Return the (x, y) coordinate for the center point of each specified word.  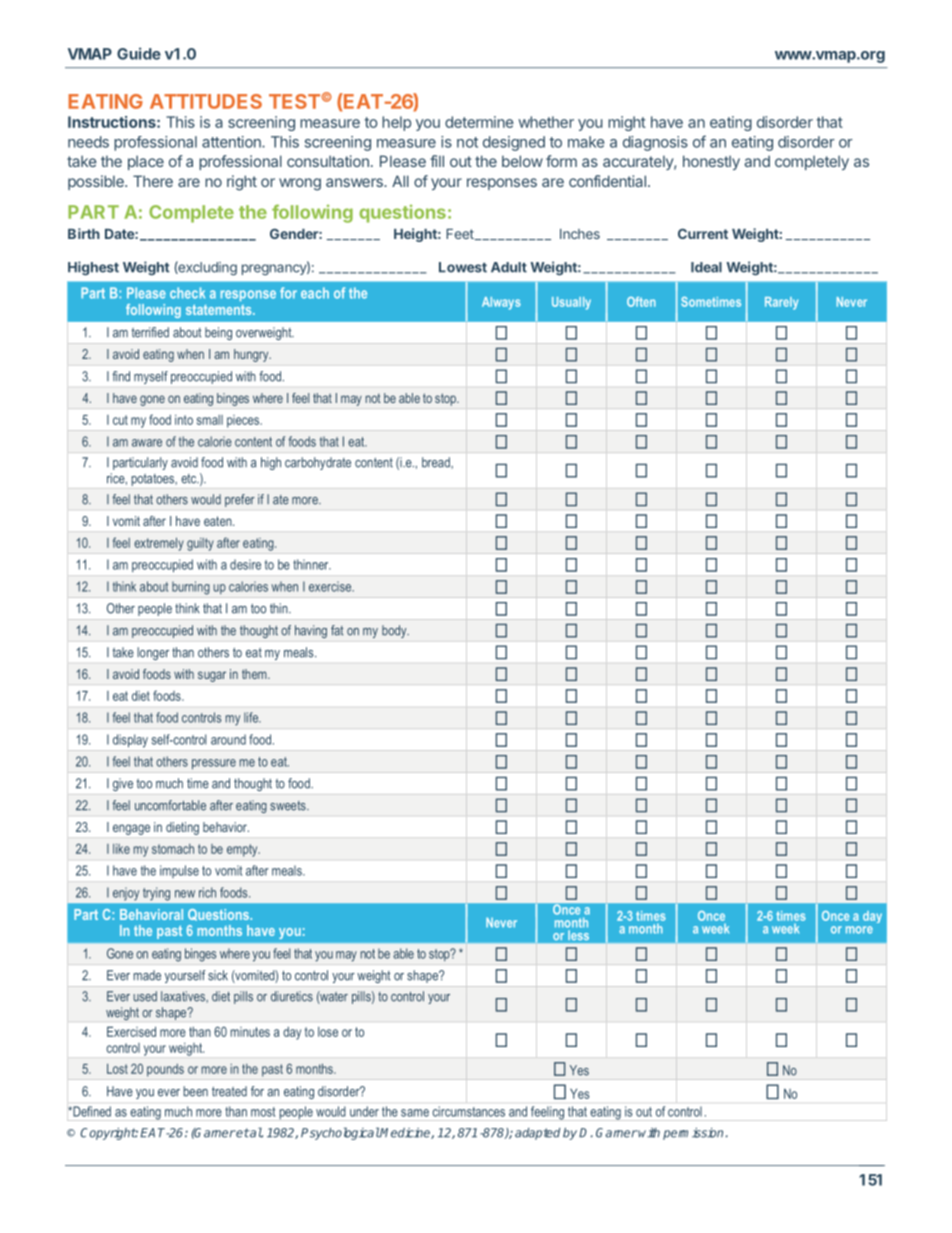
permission (693, 1134)
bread (437, 463)
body (395, 631)
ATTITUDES (206, 101)
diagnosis (655, 143)
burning (191, 588)
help (396, 123)
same (415, 1113)
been (195, 1091)
